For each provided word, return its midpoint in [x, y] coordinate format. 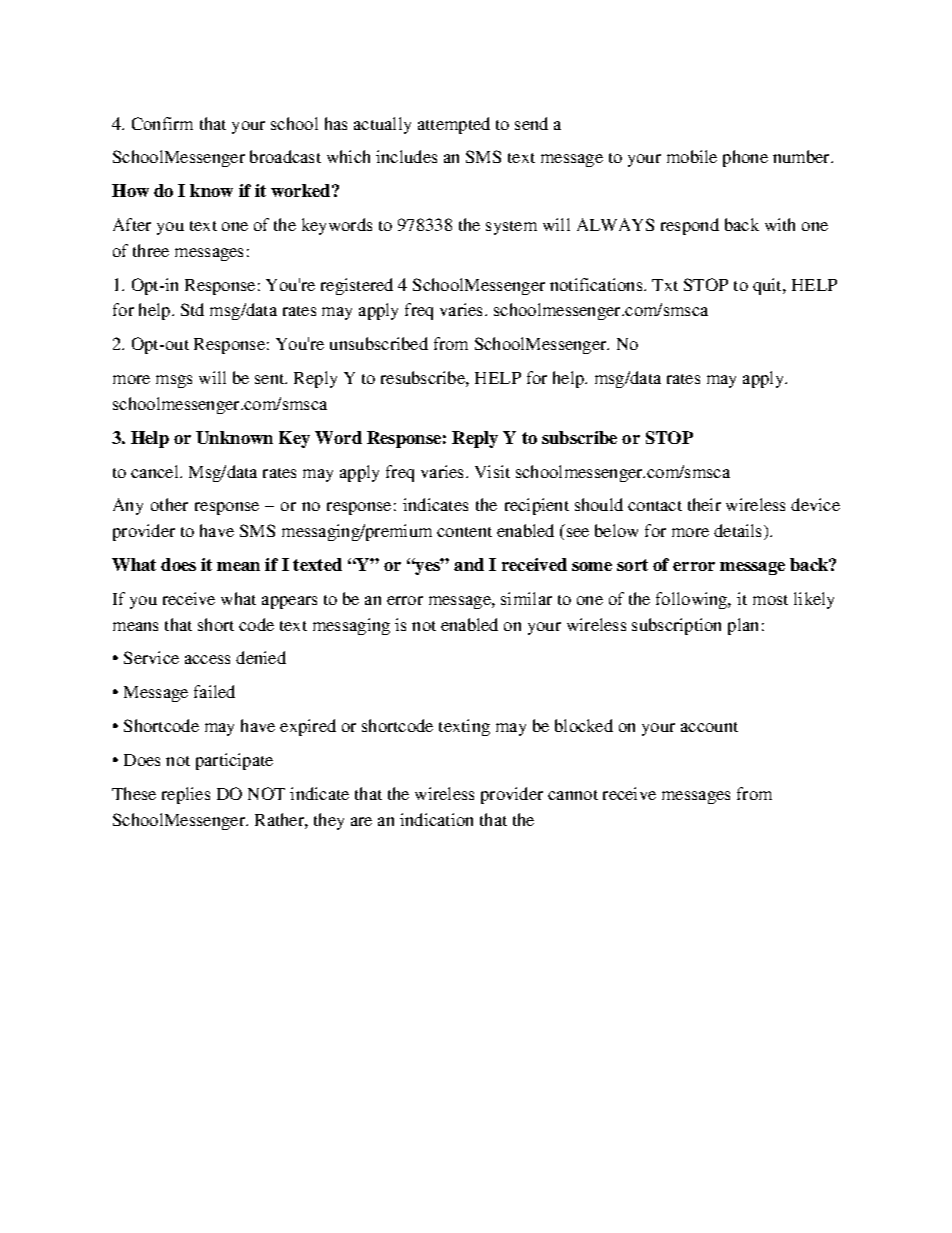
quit [768, 286]
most [770, 600]
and [469, 564]
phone [745, 158]
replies [186, 795]
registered [357, 286]
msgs [174, 381]
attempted [454, 125]
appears [289, 602]
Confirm [162, 123]
